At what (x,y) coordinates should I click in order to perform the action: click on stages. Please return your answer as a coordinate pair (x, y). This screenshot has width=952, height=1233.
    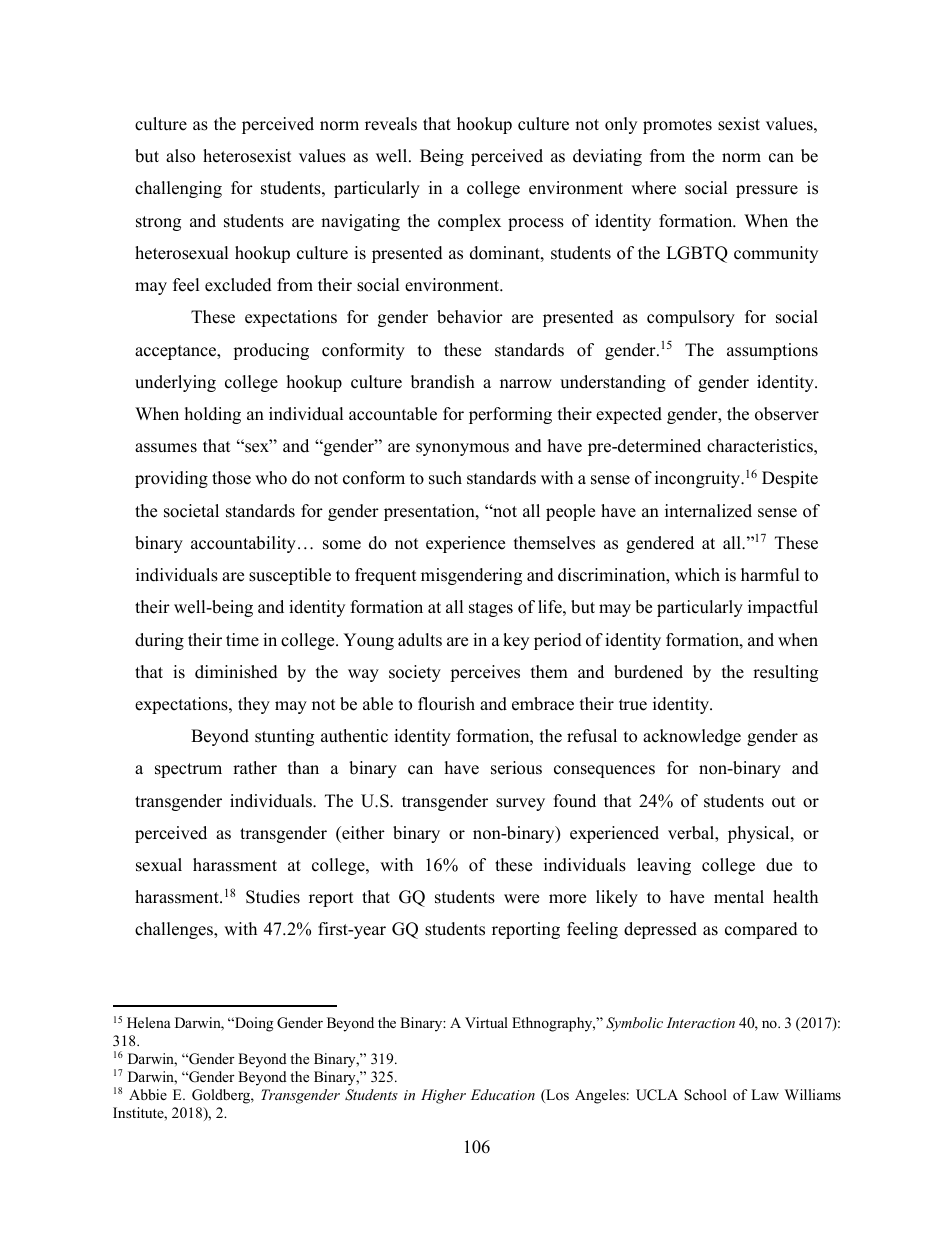
    Looking at the image, I should click on (491, 609).
